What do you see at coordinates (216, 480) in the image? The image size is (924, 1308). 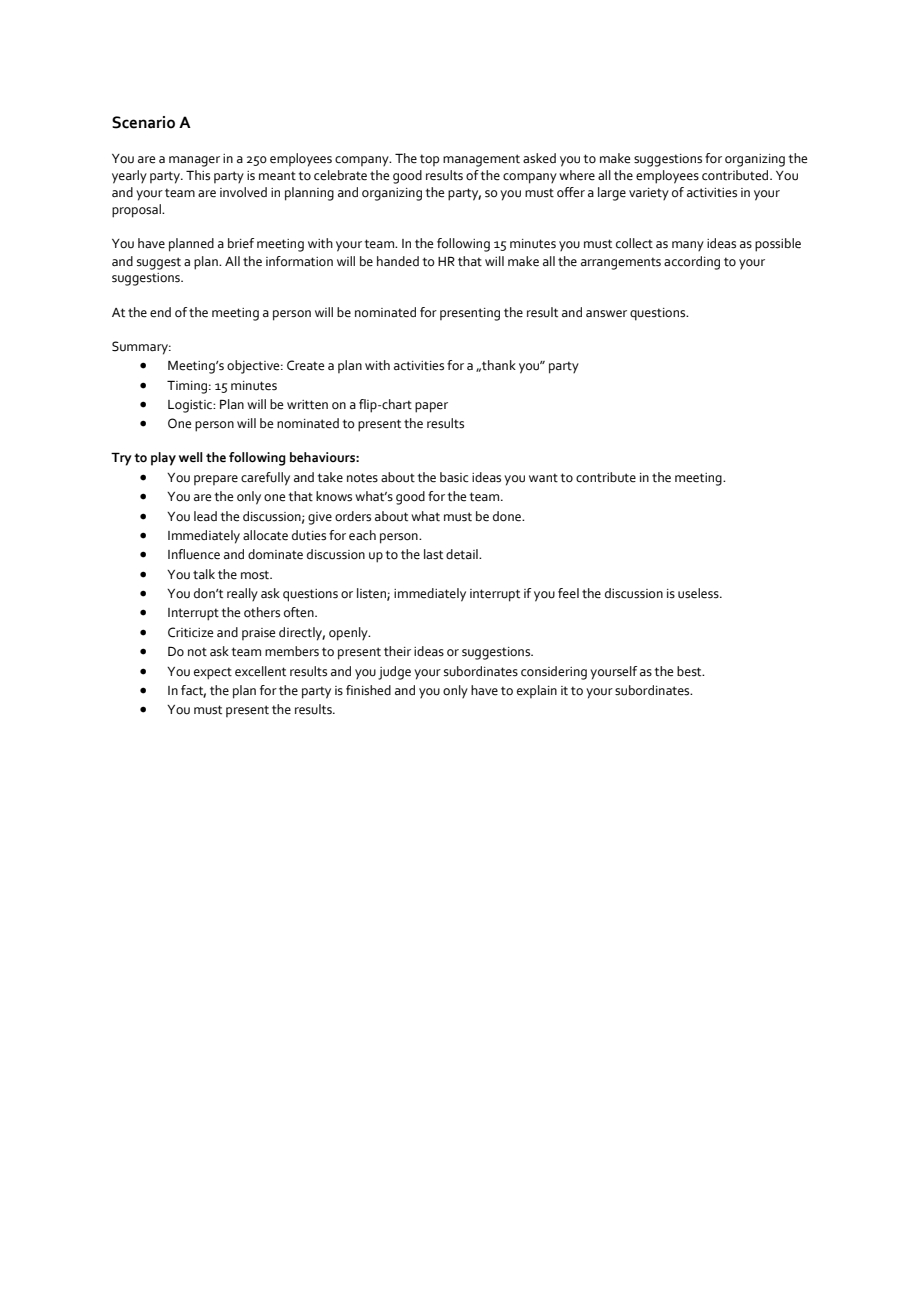 I see `prepare` at bounding box center [216, 480].
